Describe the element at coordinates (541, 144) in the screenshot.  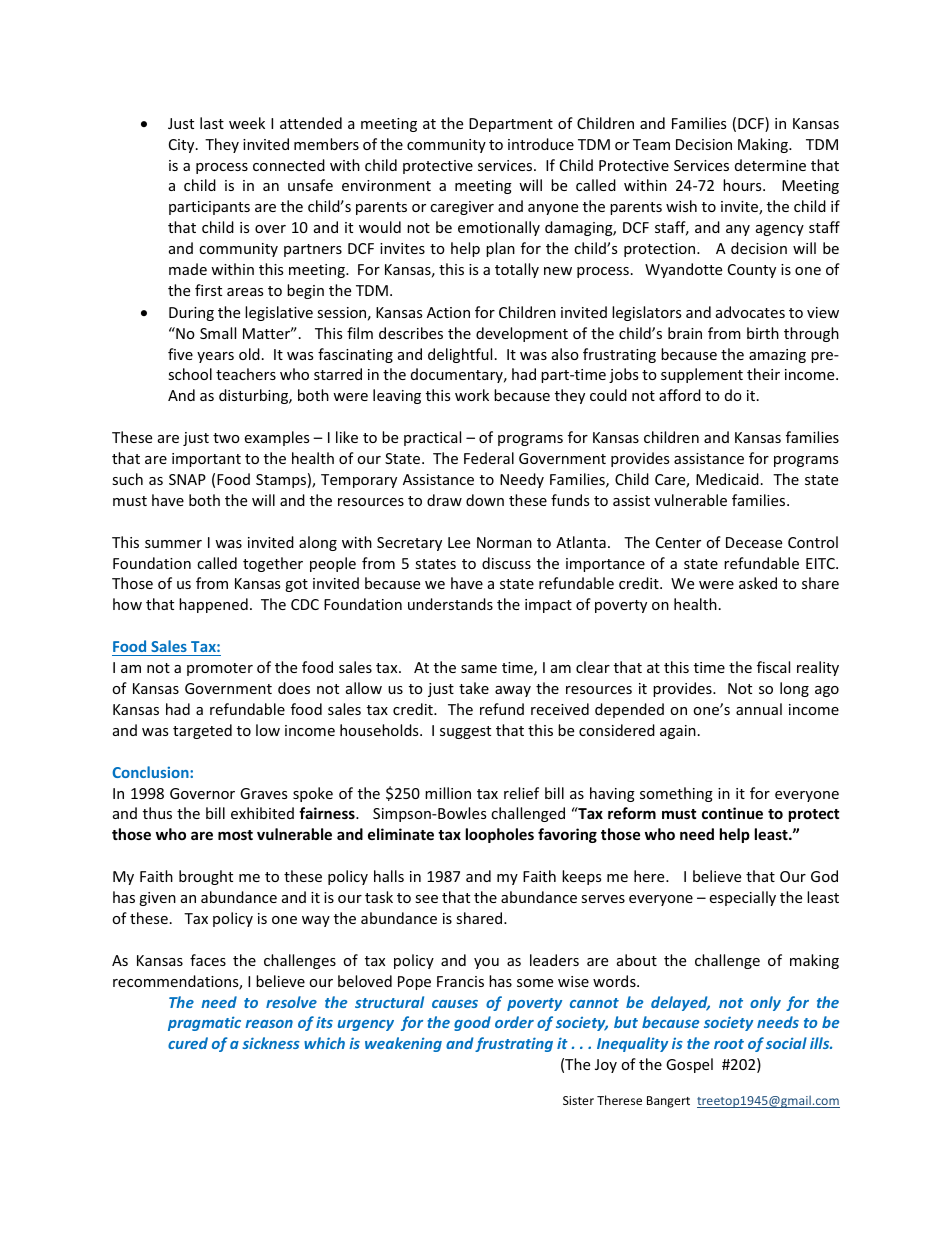
I see `introduce` at that location.
